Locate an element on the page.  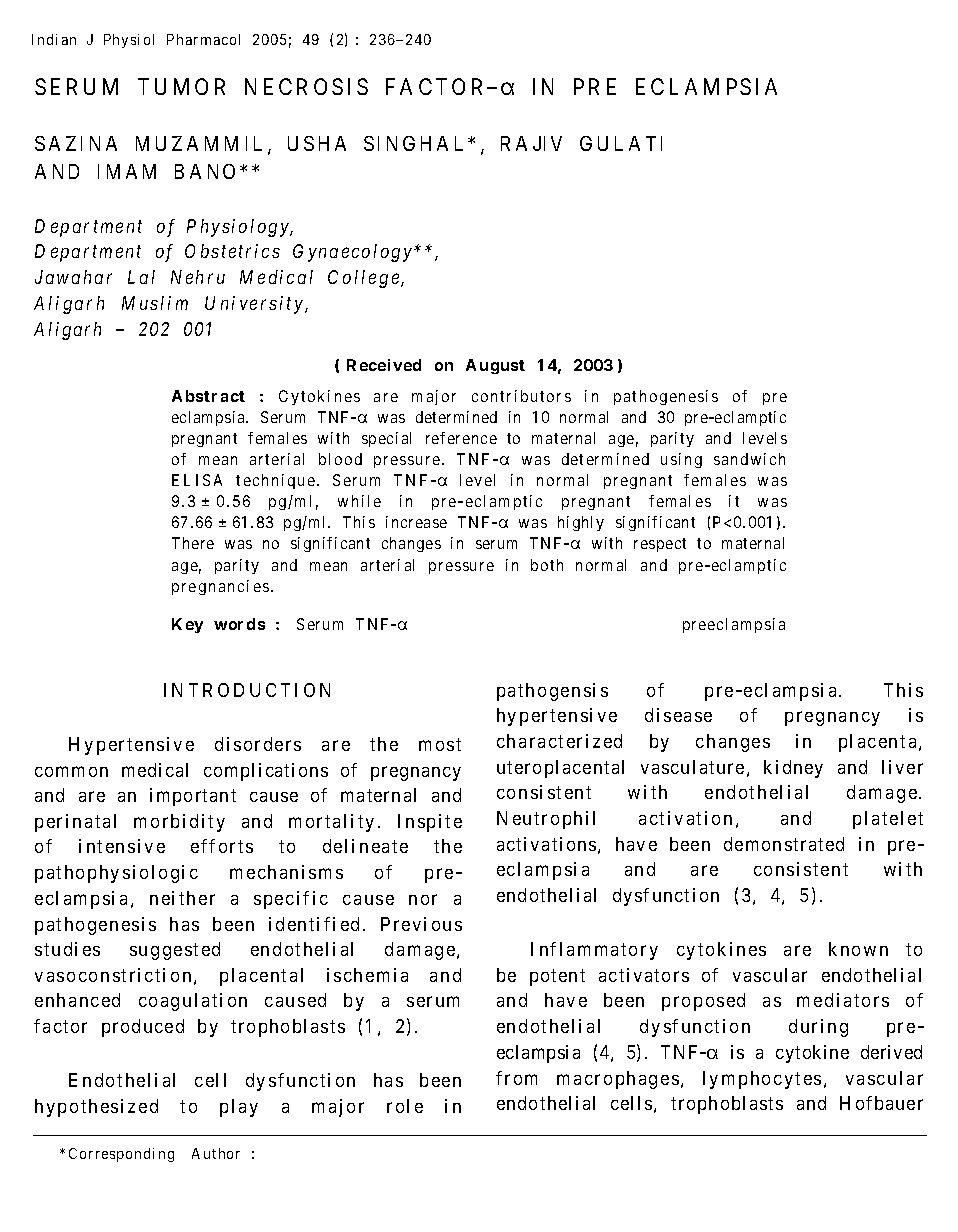
SINGHAL is located at coordinates (413, 143).
